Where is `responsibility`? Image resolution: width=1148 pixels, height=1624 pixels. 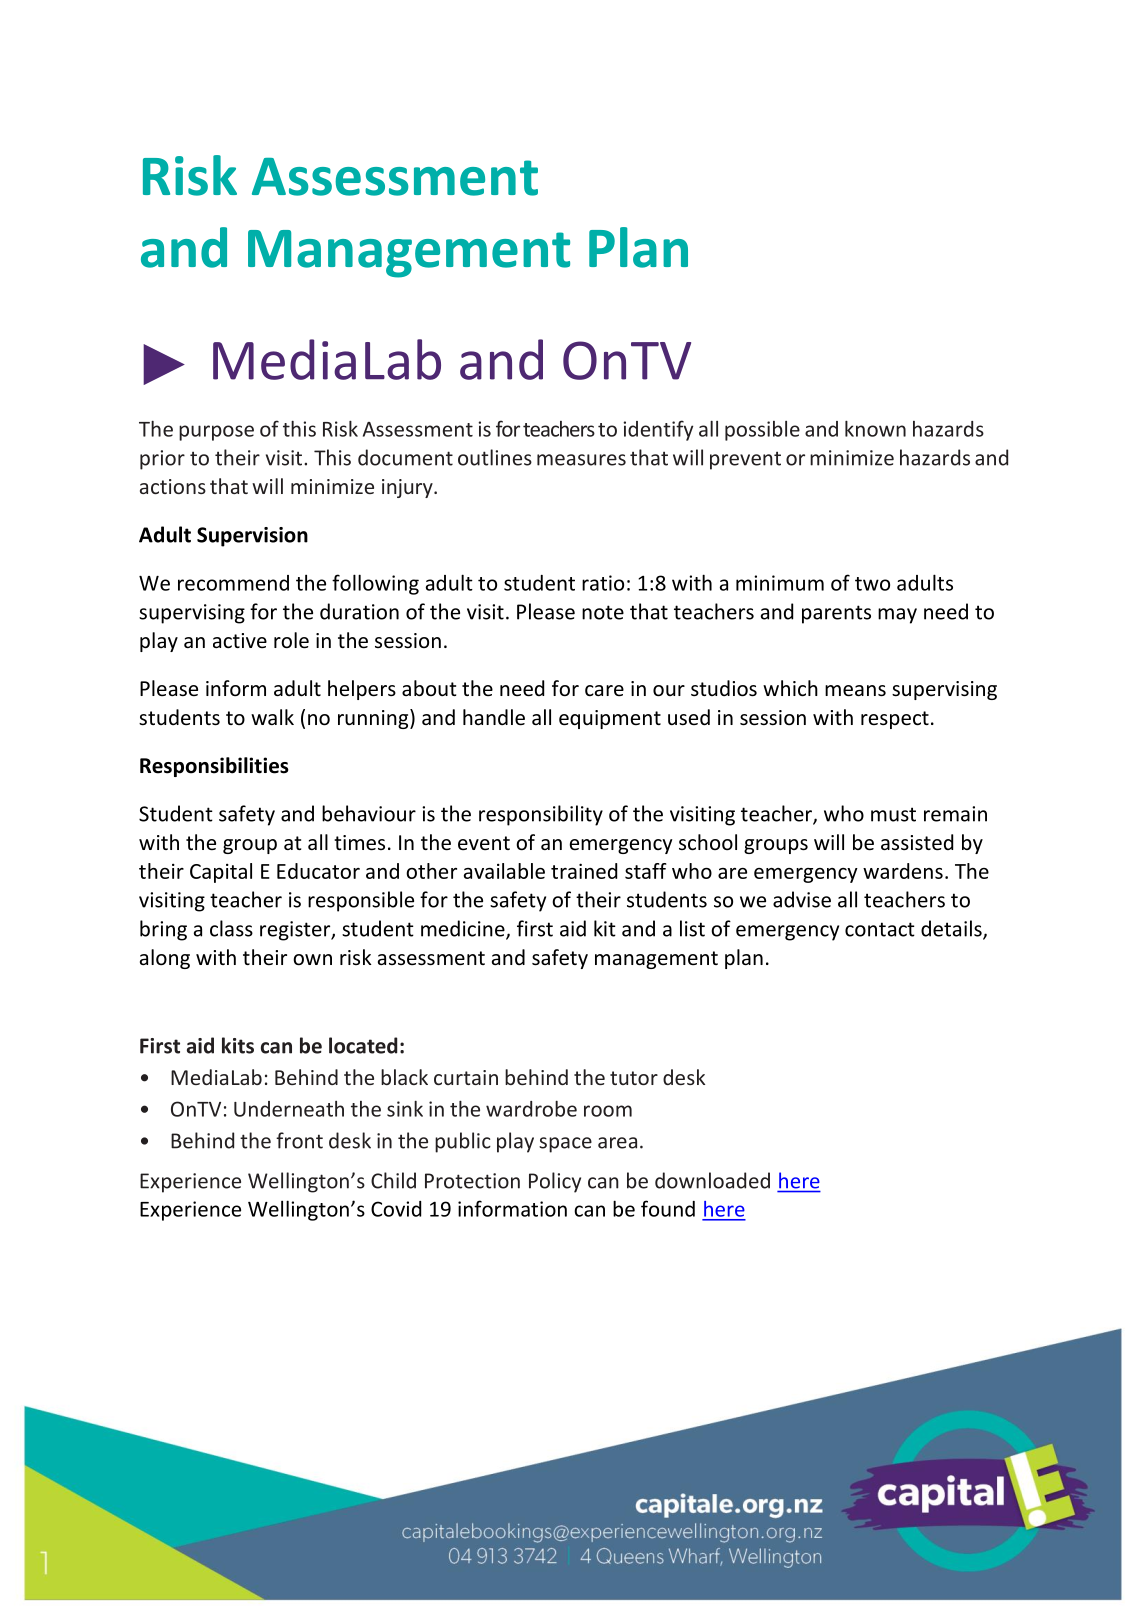 responsibility is located at coordinates (541, 815).
